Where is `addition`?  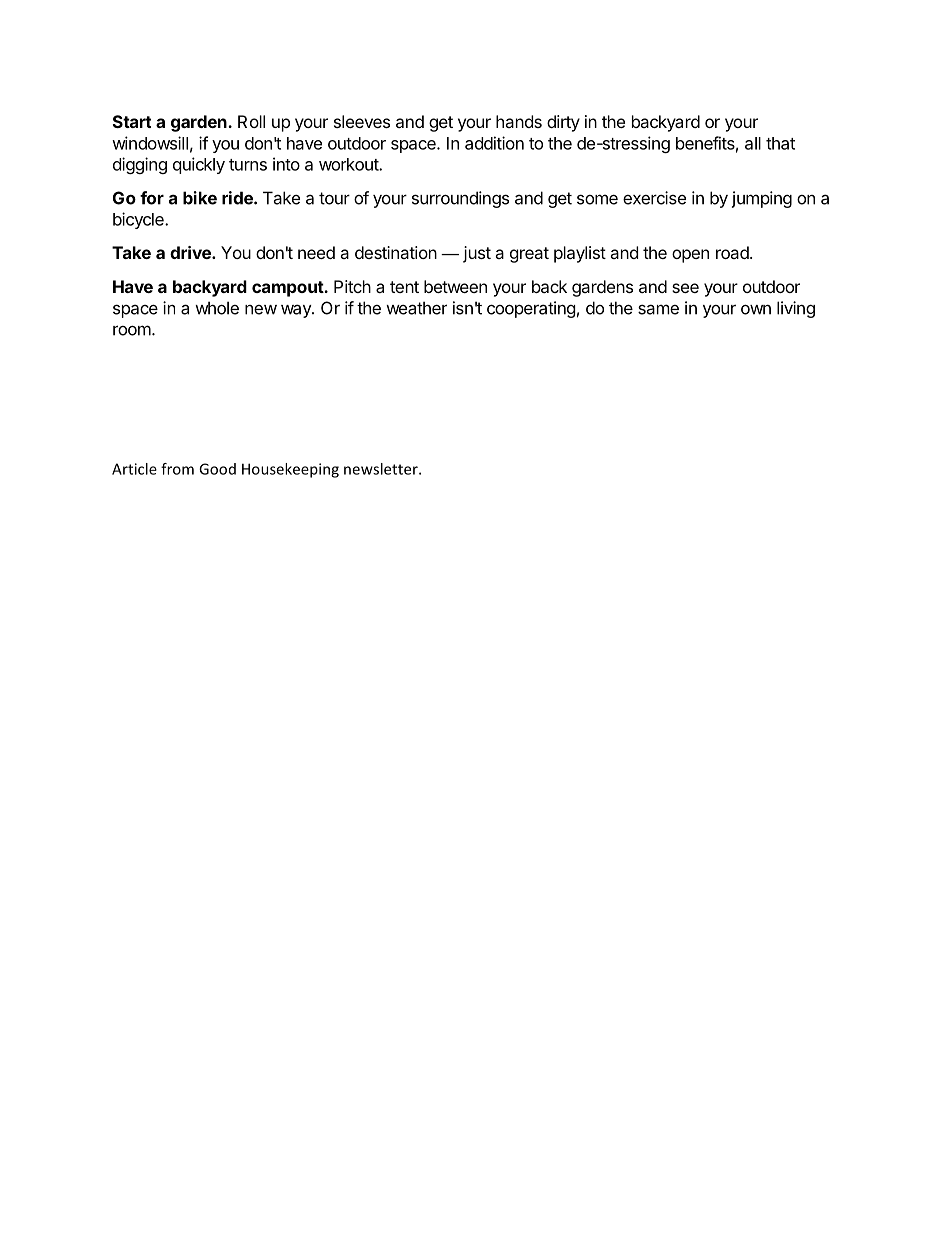 addition is located at coordinates (494, 143).
